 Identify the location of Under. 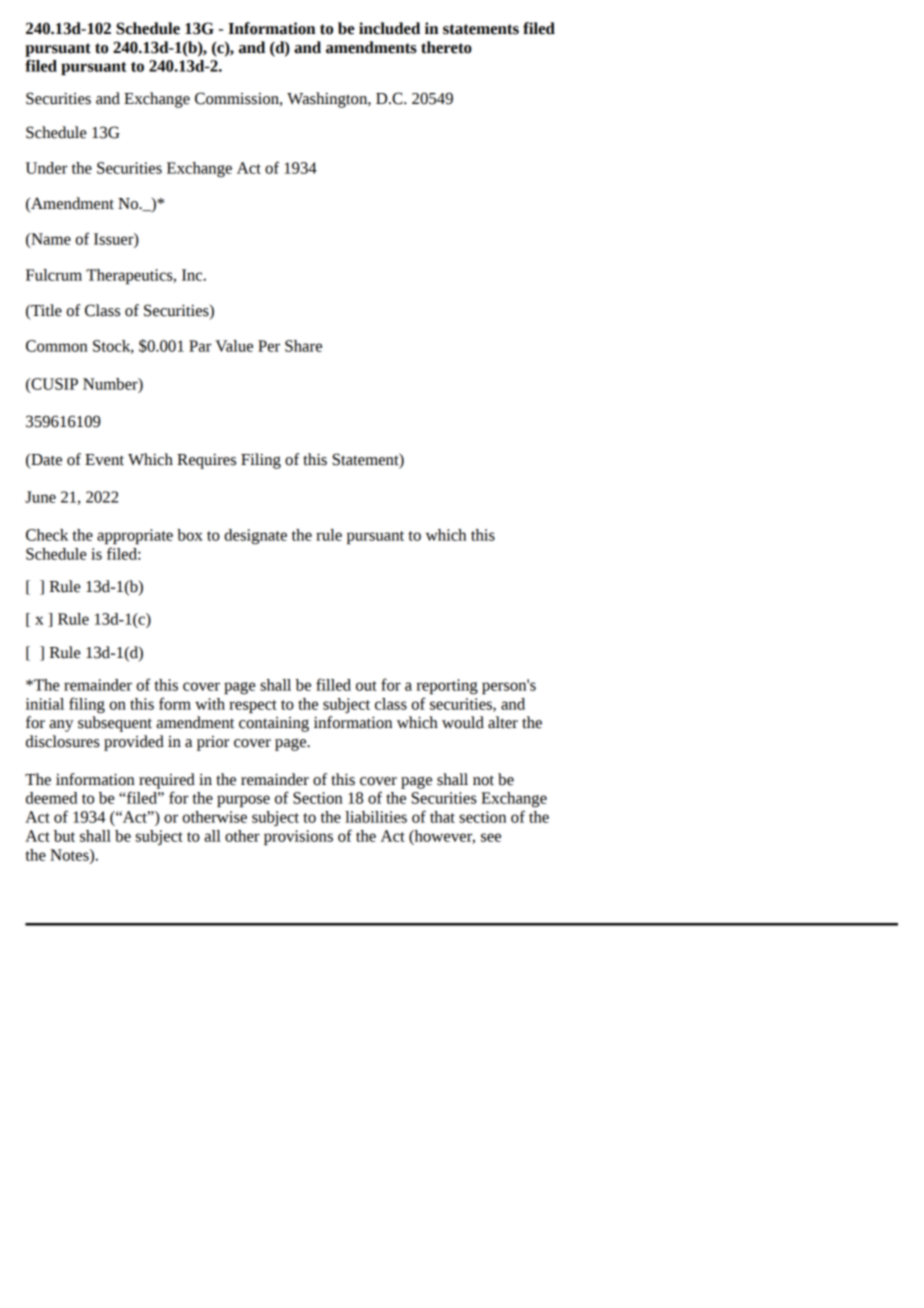
(46, 168).
